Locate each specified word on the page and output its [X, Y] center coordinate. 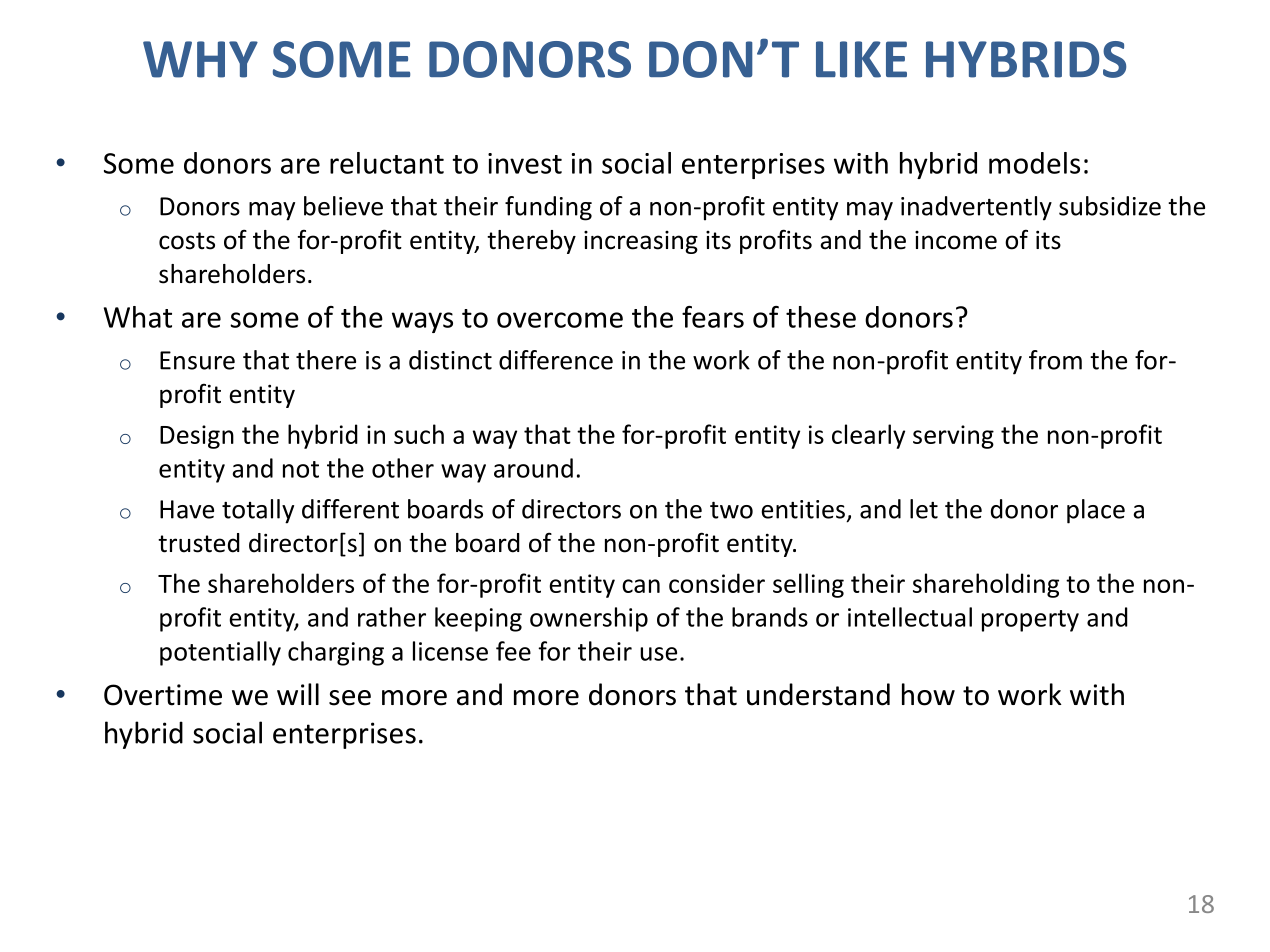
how [928, 694]
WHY [200, 59]
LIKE [861, 59]
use [658, 654]
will [298, 694]
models [1034, 163]
